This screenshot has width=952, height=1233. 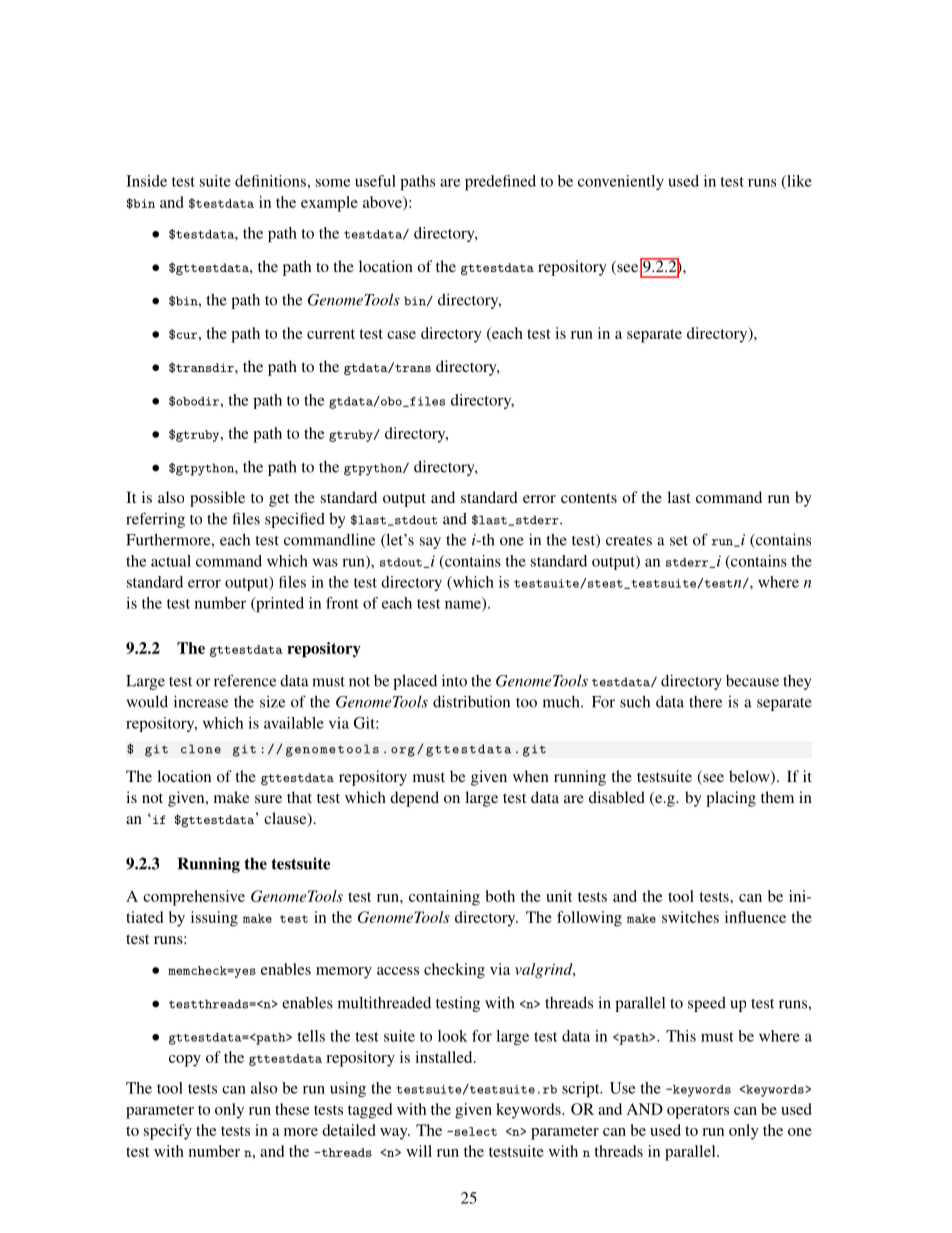 What do you see at coordinates (731, 799) in the screenshot?
I see `placing` at bounding box center [731, 799].
